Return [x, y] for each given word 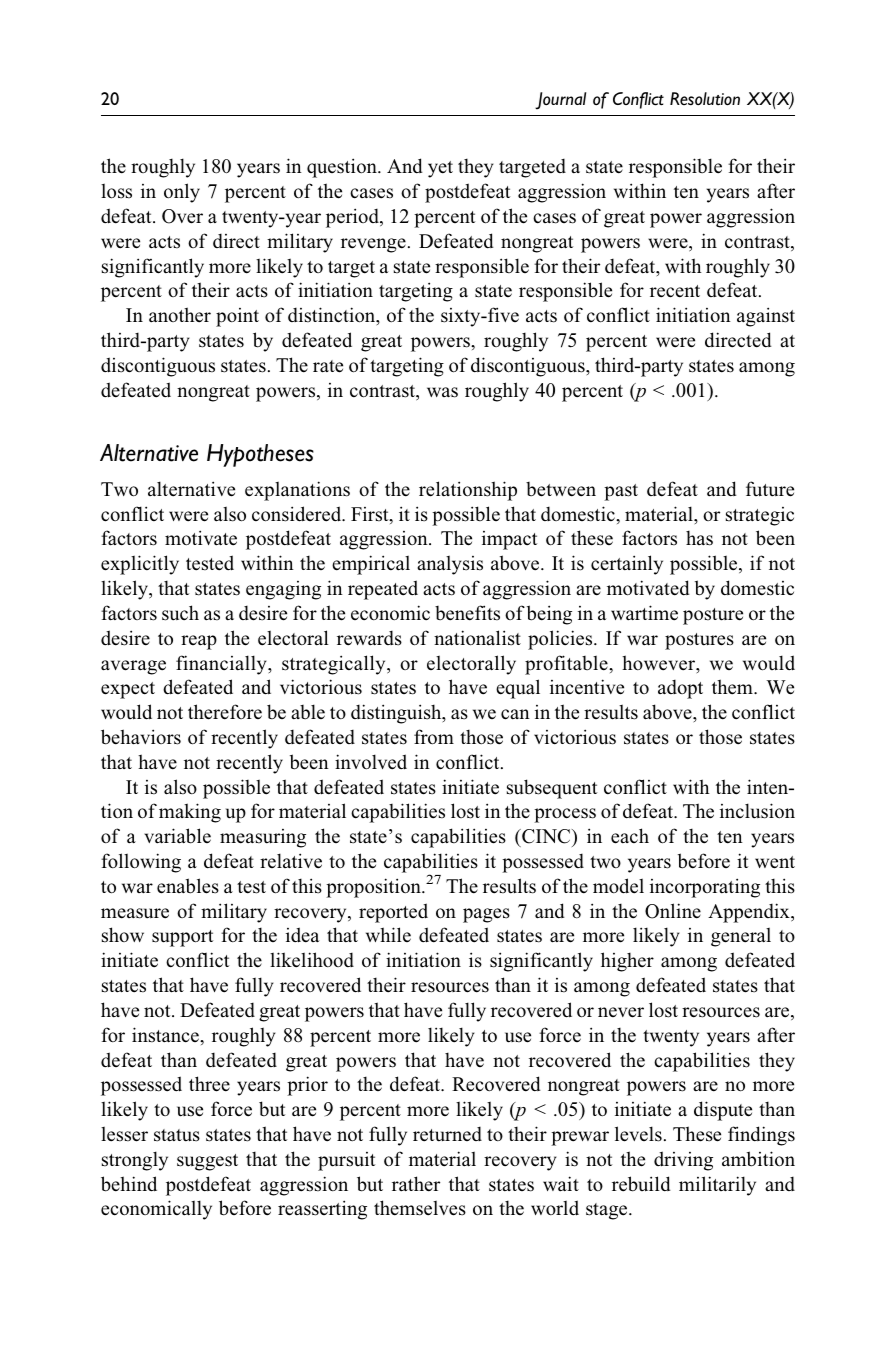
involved [371, 762]
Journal [560, 101]
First [371, 515]
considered [298, 514]
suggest [207, 1162]
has [699, 538]
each [630, 836]
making [190, 813]
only [182, 193]
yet [440, 169]
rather [416, 1184]
